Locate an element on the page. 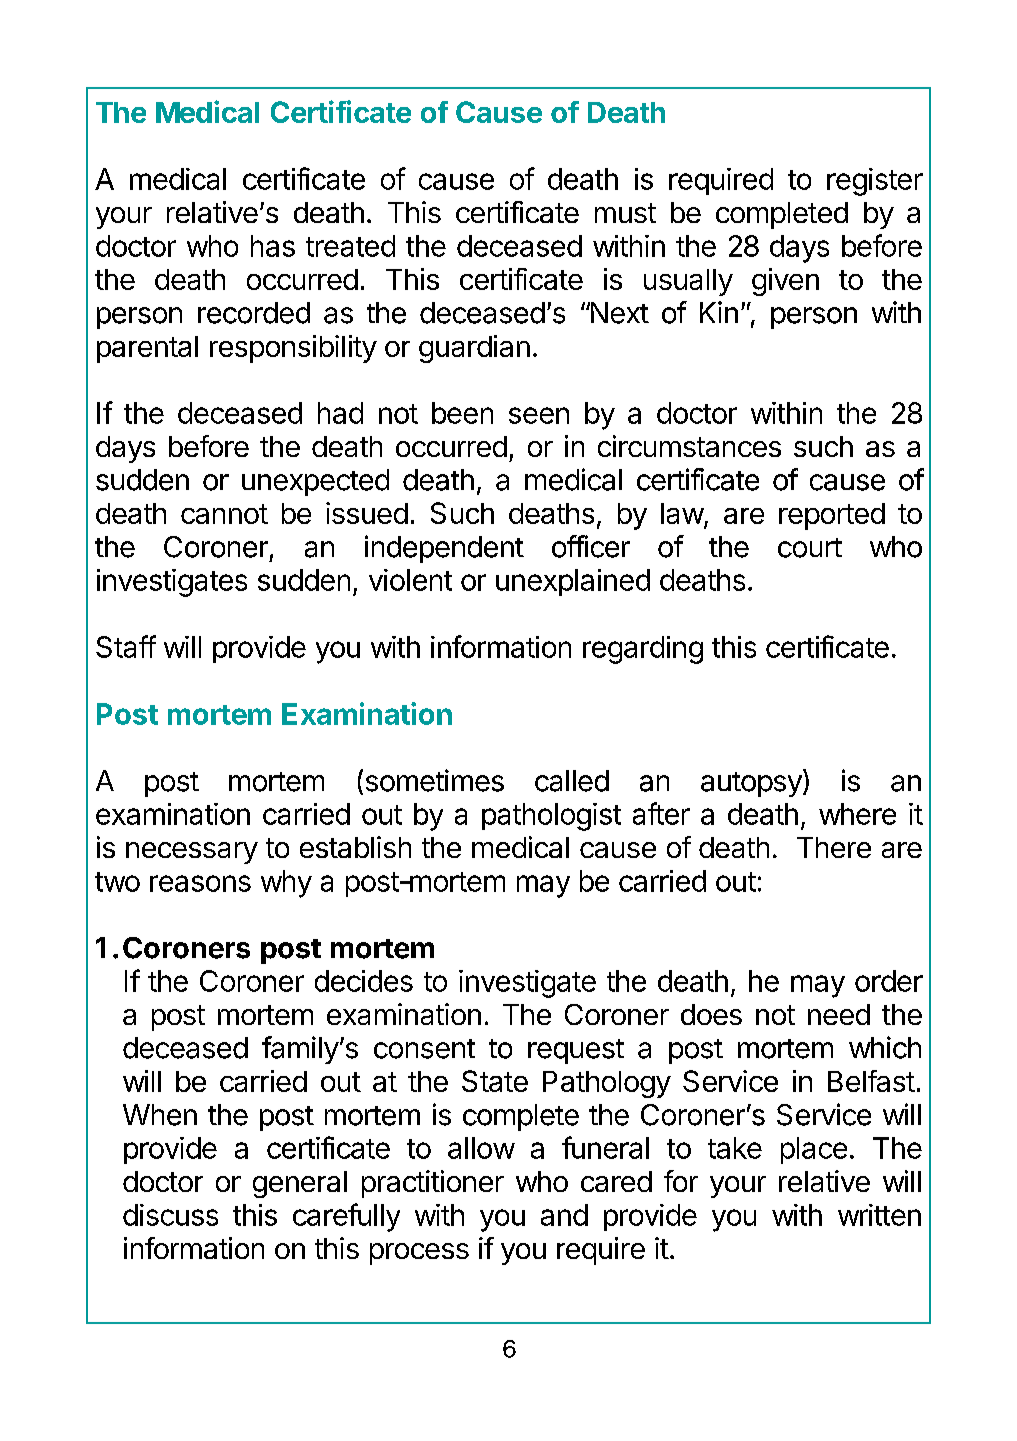  reasons is located at coordinates (200, 883).
